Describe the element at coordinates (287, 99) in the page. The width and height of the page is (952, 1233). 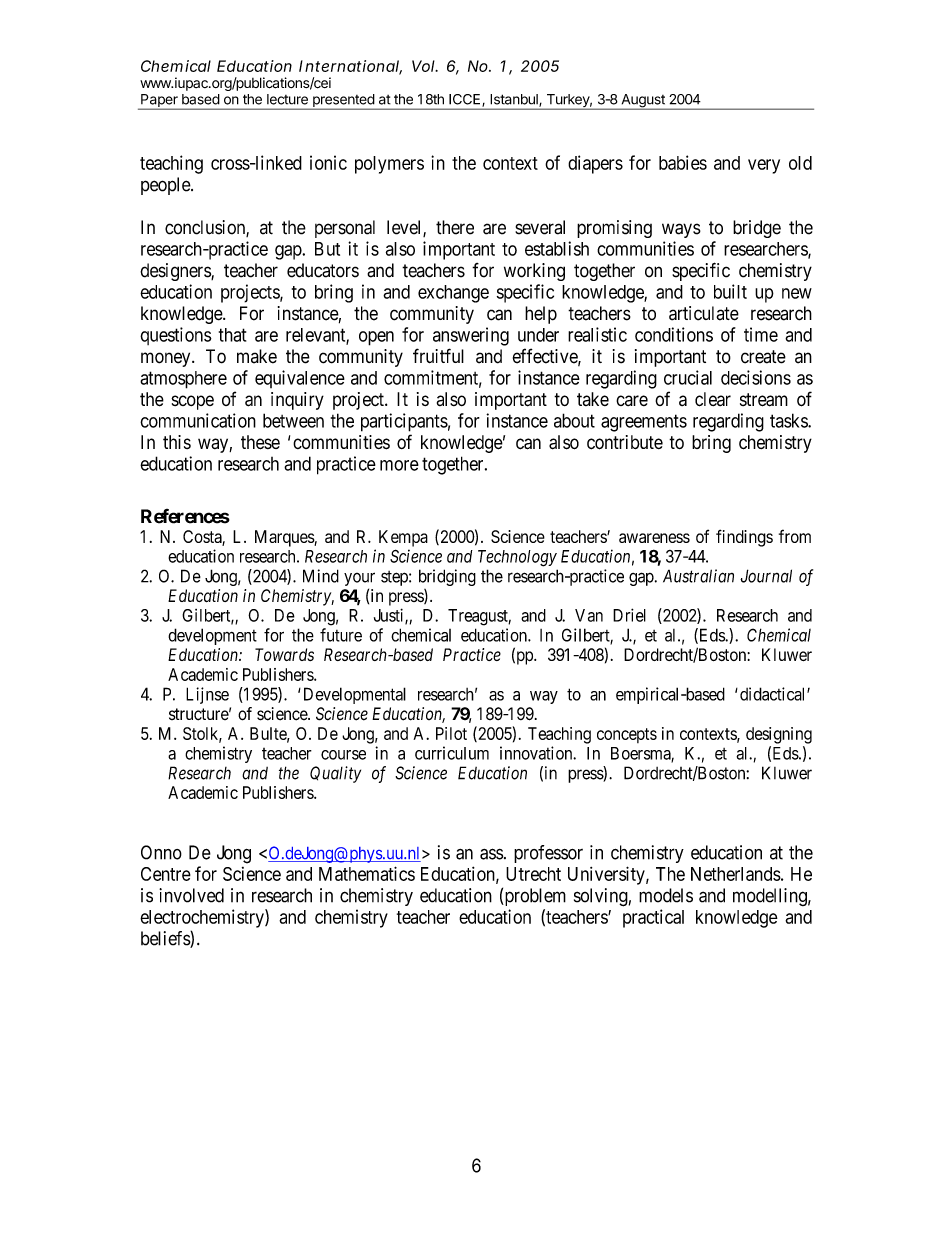
I see `lecture` at that location.
